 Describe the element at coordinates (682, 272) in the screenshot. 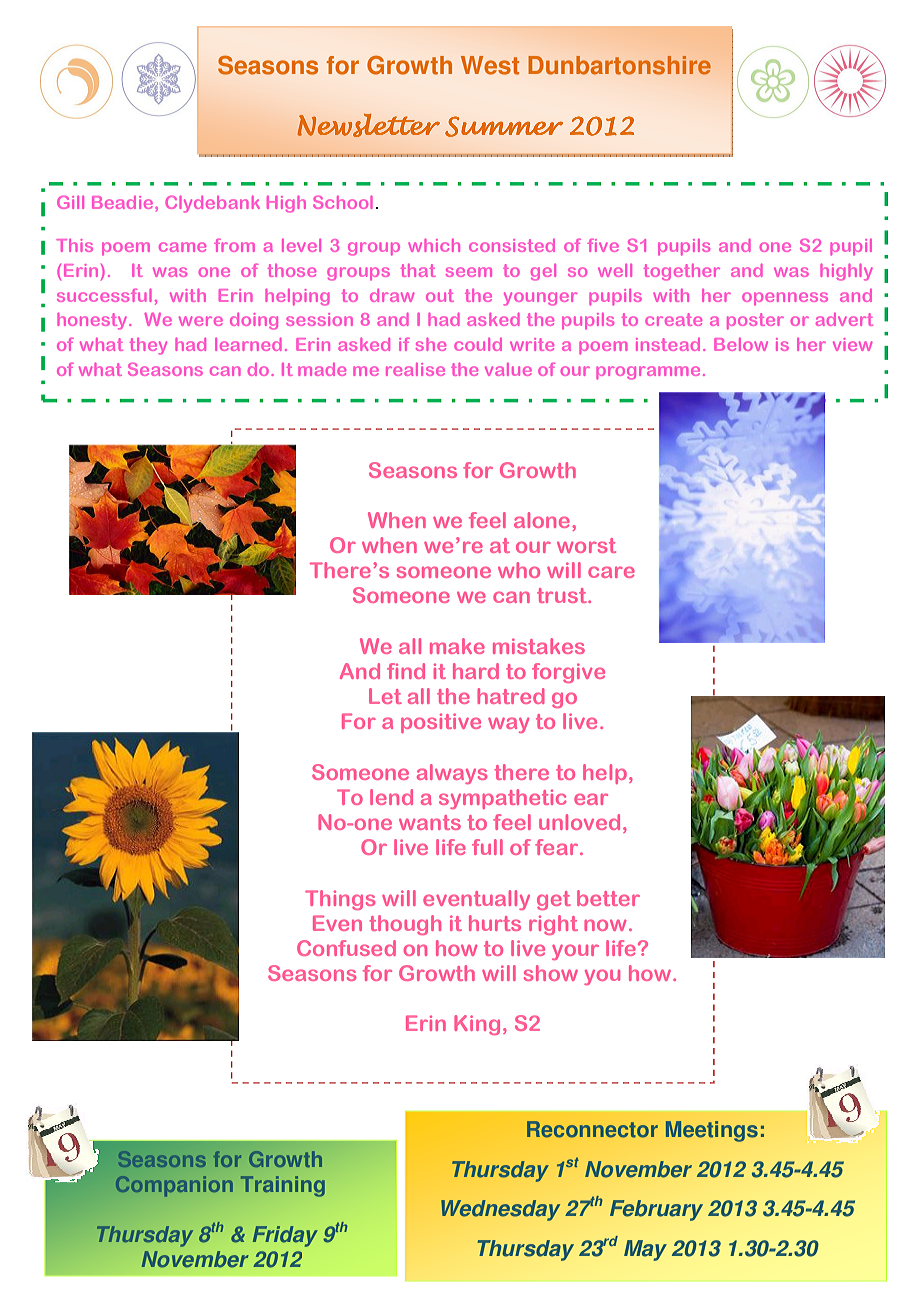

I see `together` at that location.
